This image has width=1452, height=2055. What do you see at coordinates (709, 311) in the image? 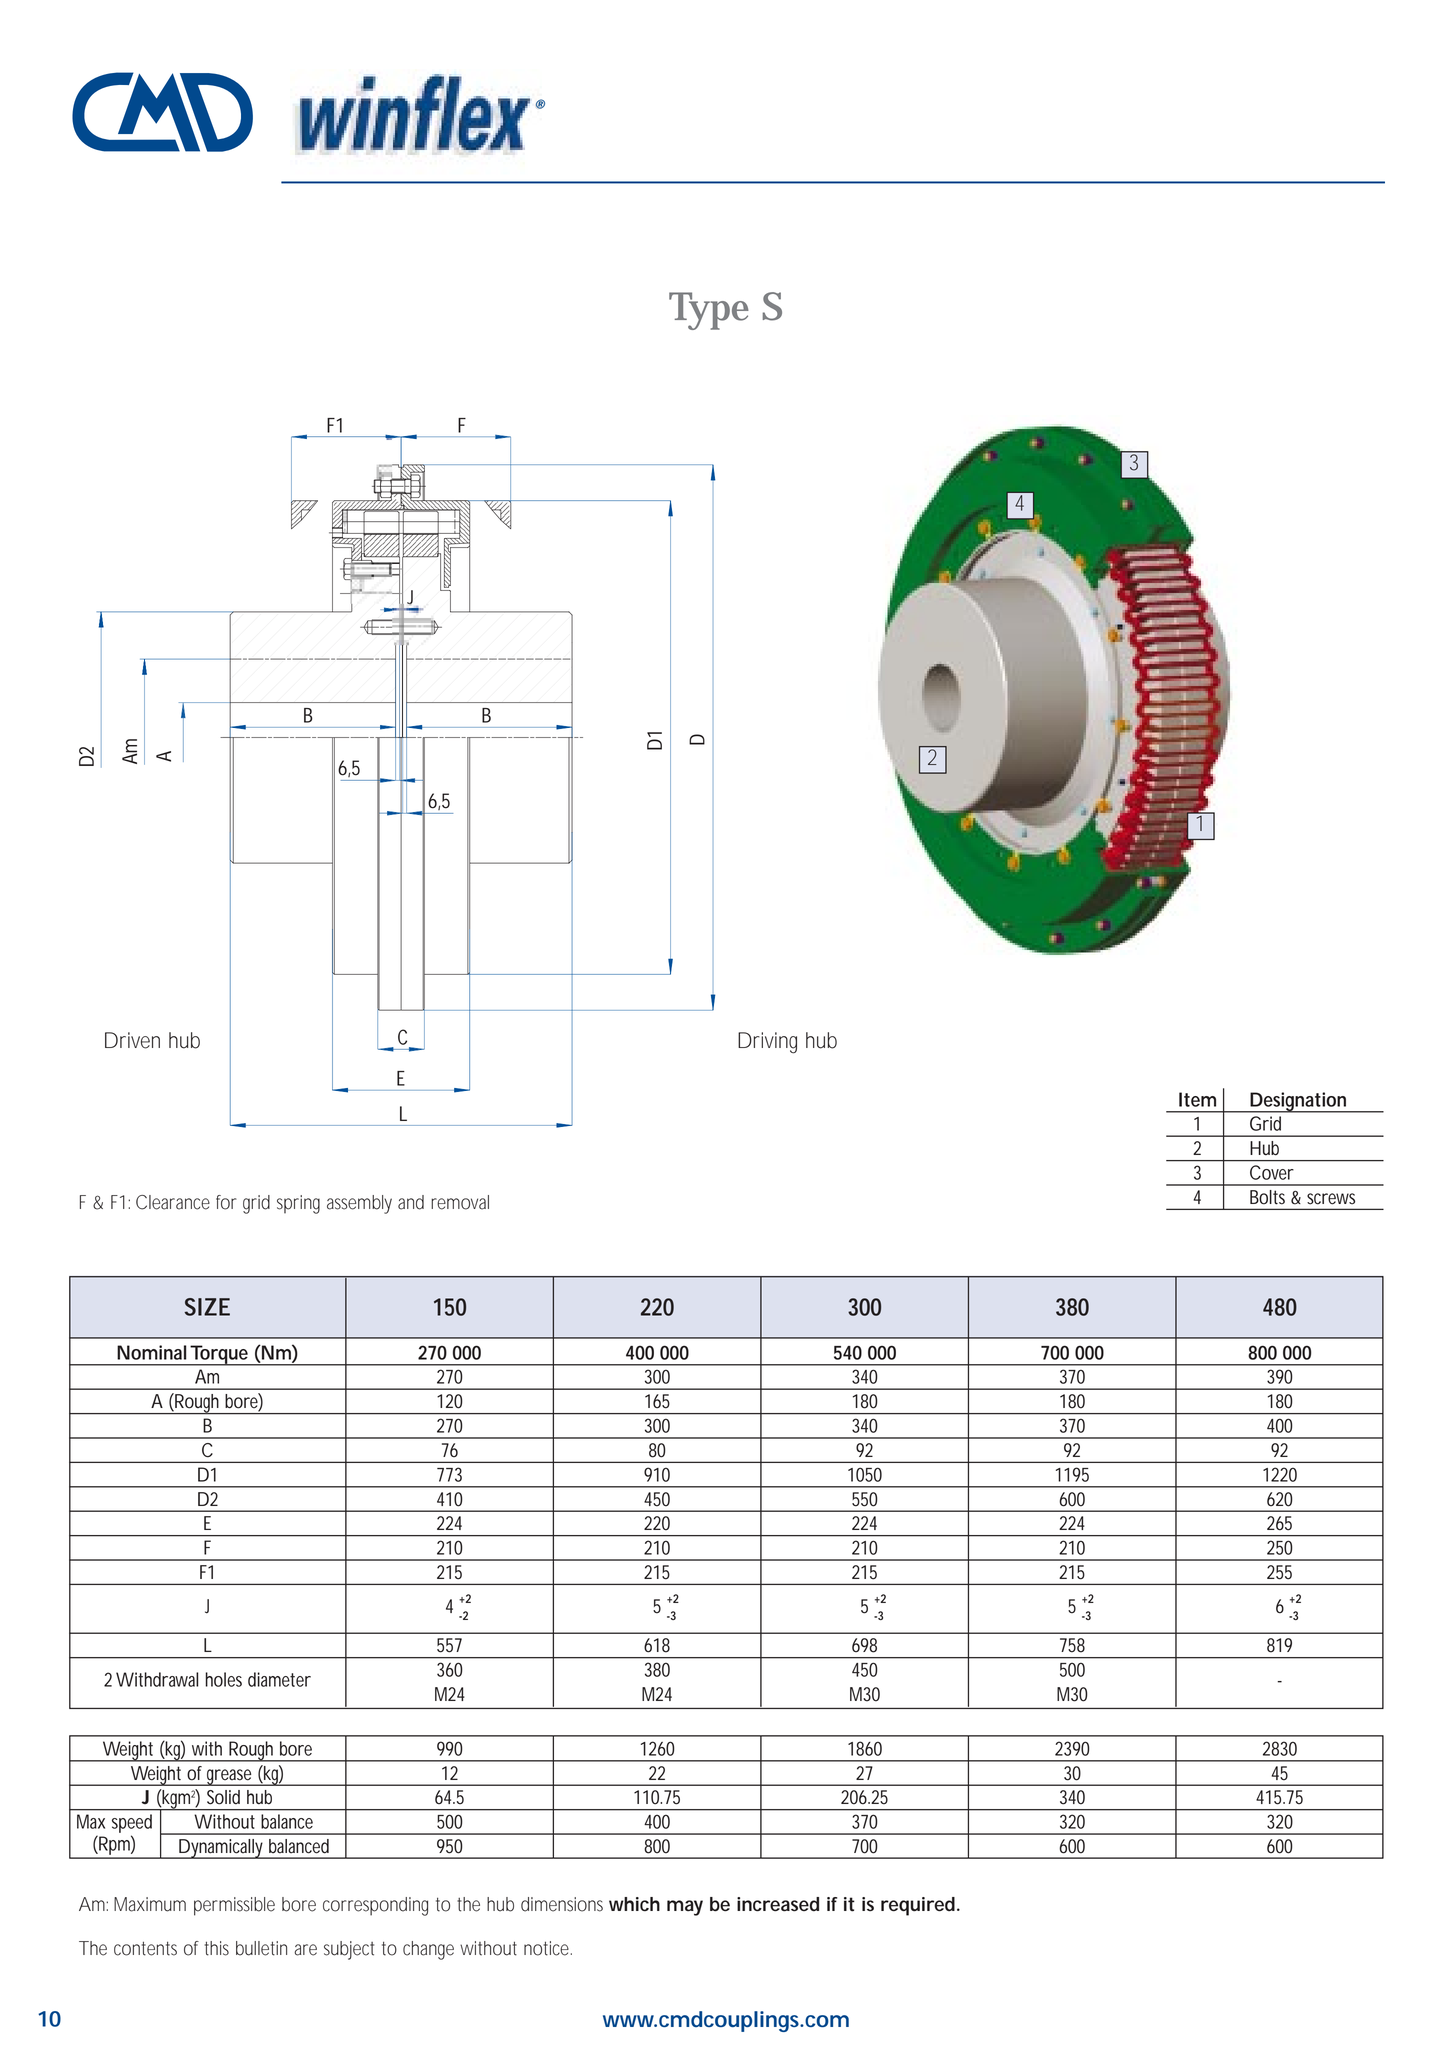
I see `Type` at bounding box center [709, 311].
